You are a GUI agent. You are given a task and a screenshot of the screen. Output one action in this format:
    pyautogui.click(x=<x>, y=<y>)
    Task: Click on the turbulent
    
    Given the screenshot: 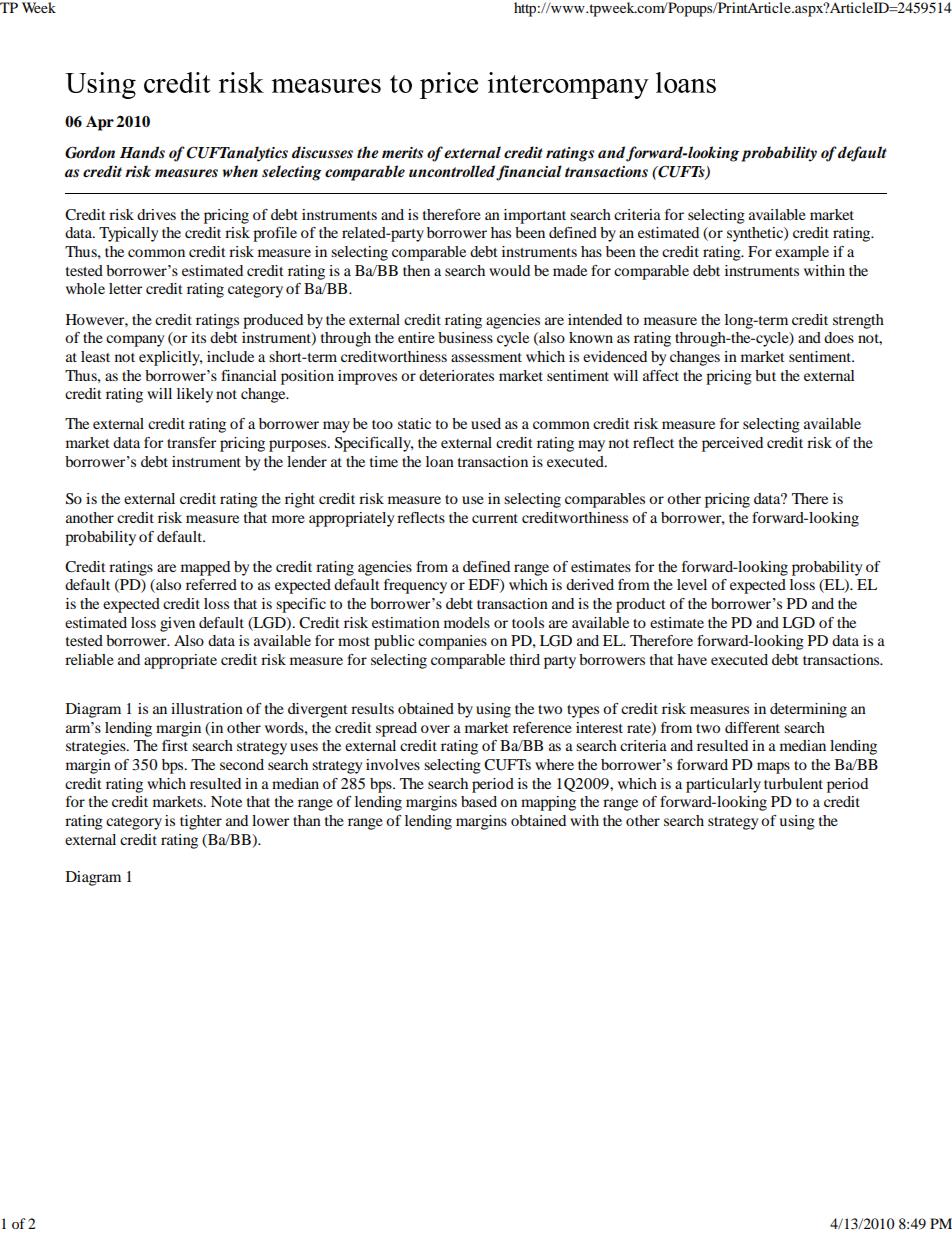 What is the action you would take?
    pyautogui.click(x=793, y=783)
